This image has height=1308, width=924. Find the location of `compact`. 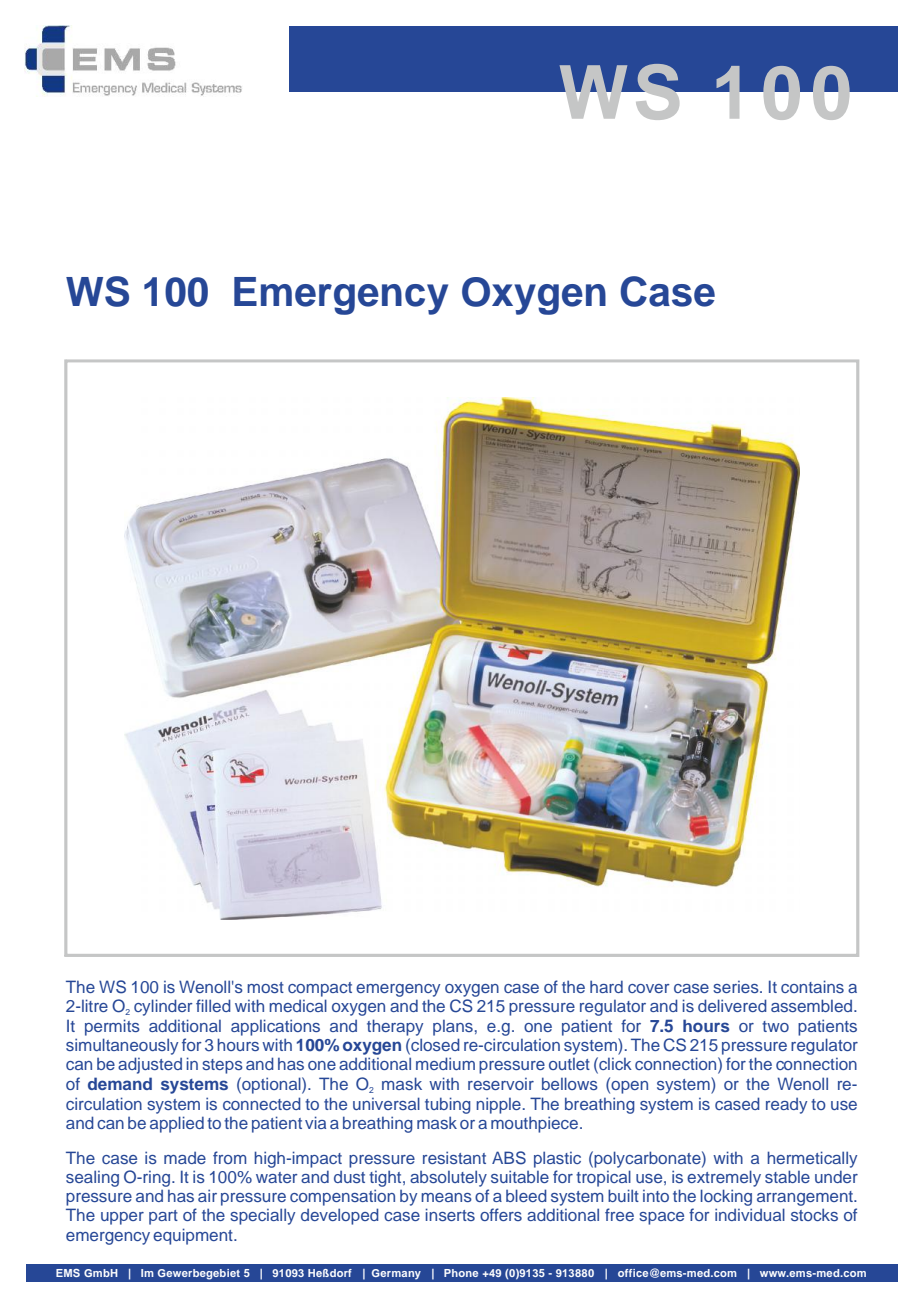

compact is located at coordinates (320, 989).
